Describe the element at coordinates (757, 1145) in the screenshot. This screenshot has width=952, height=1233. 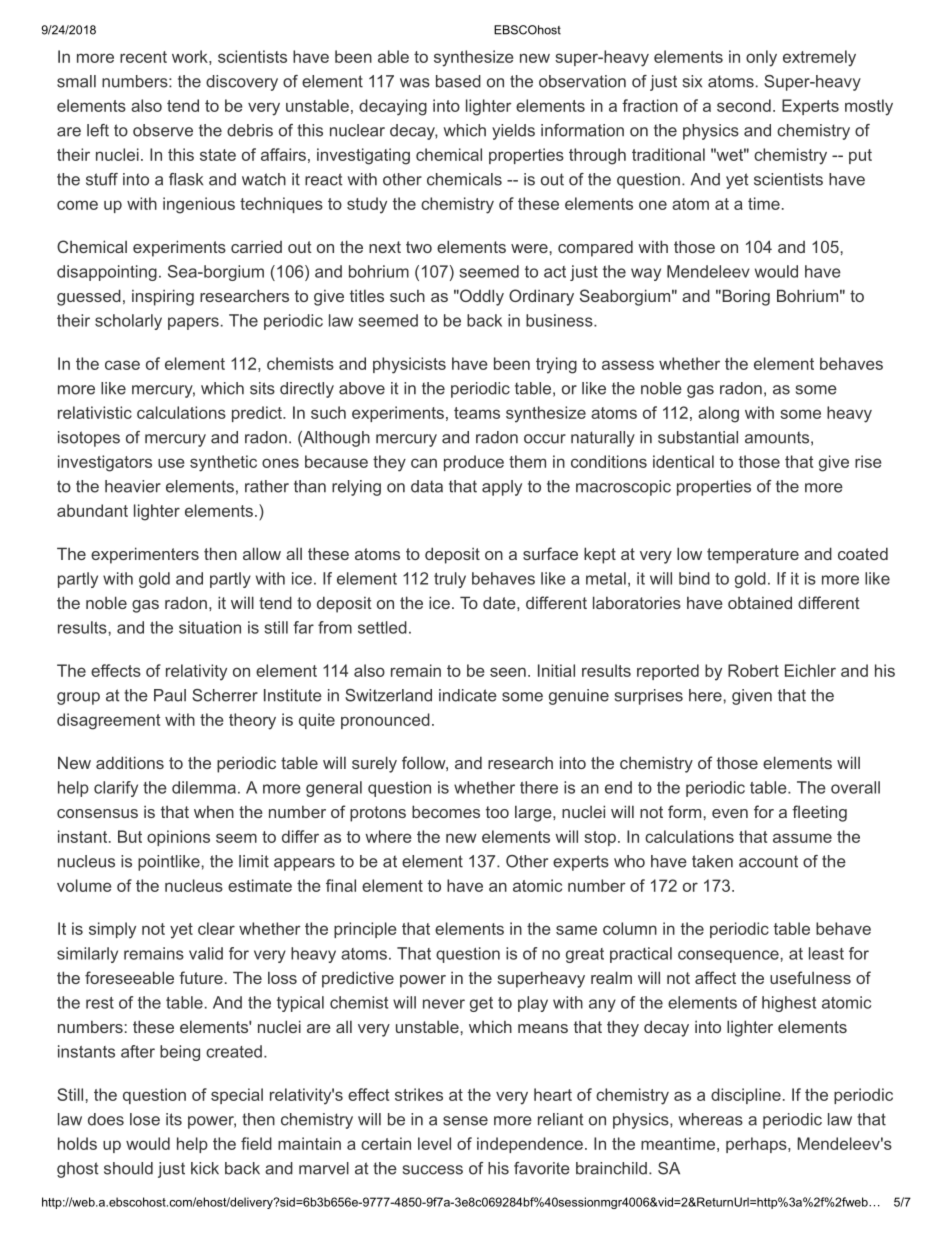
I see `perhaps` at that location.
